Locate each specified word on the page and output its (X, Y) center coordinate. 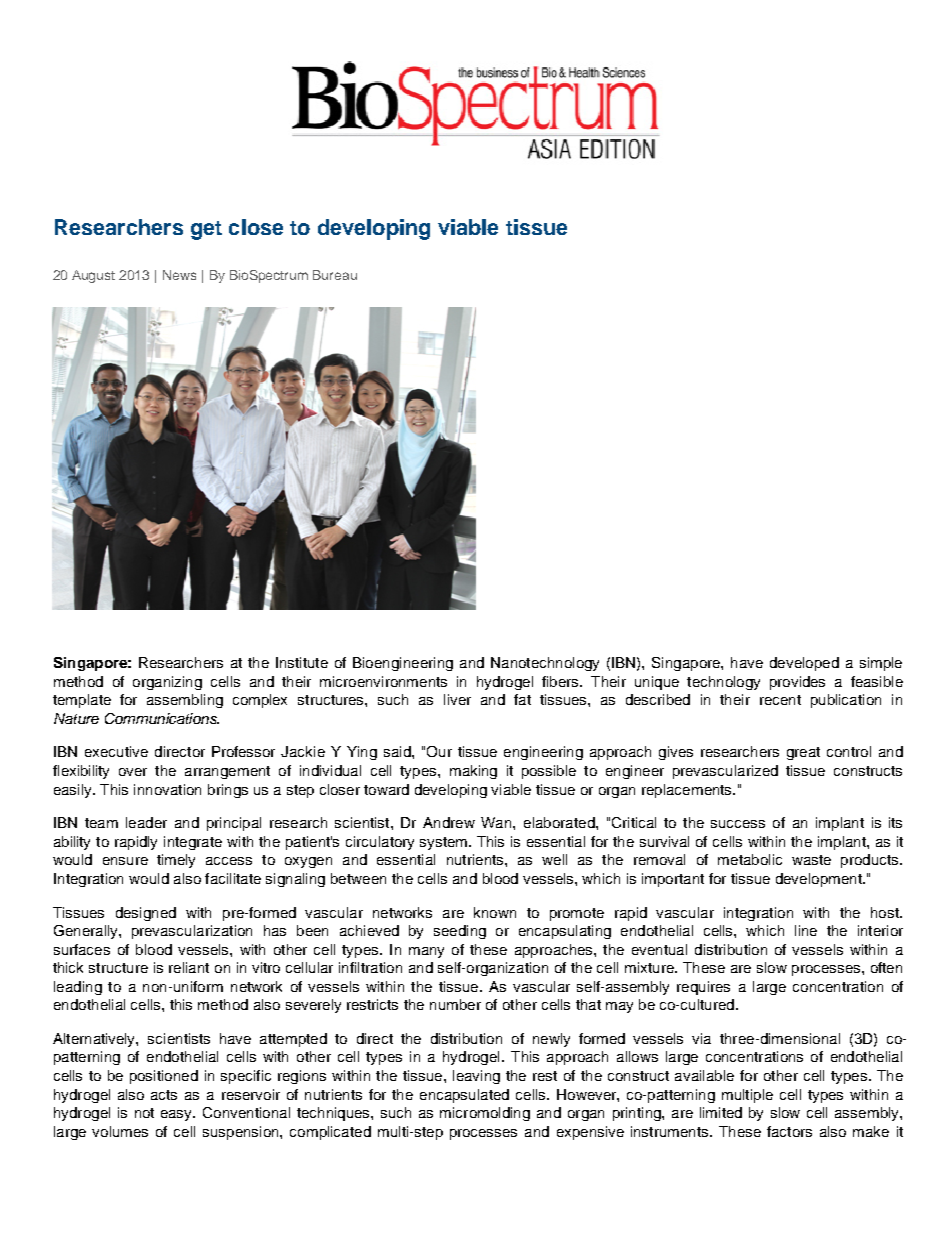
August (93, 276)
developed (804, 664)
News (179, 275)
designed (146, 914)
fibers (561, 681)
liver (457, 699)
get (206, 230)
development (820, 880)
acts (164, 1095)
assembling (185, 701)
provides (797, 683)
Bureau (335, 275)
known (495, 912)
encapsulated (464, 1096)
